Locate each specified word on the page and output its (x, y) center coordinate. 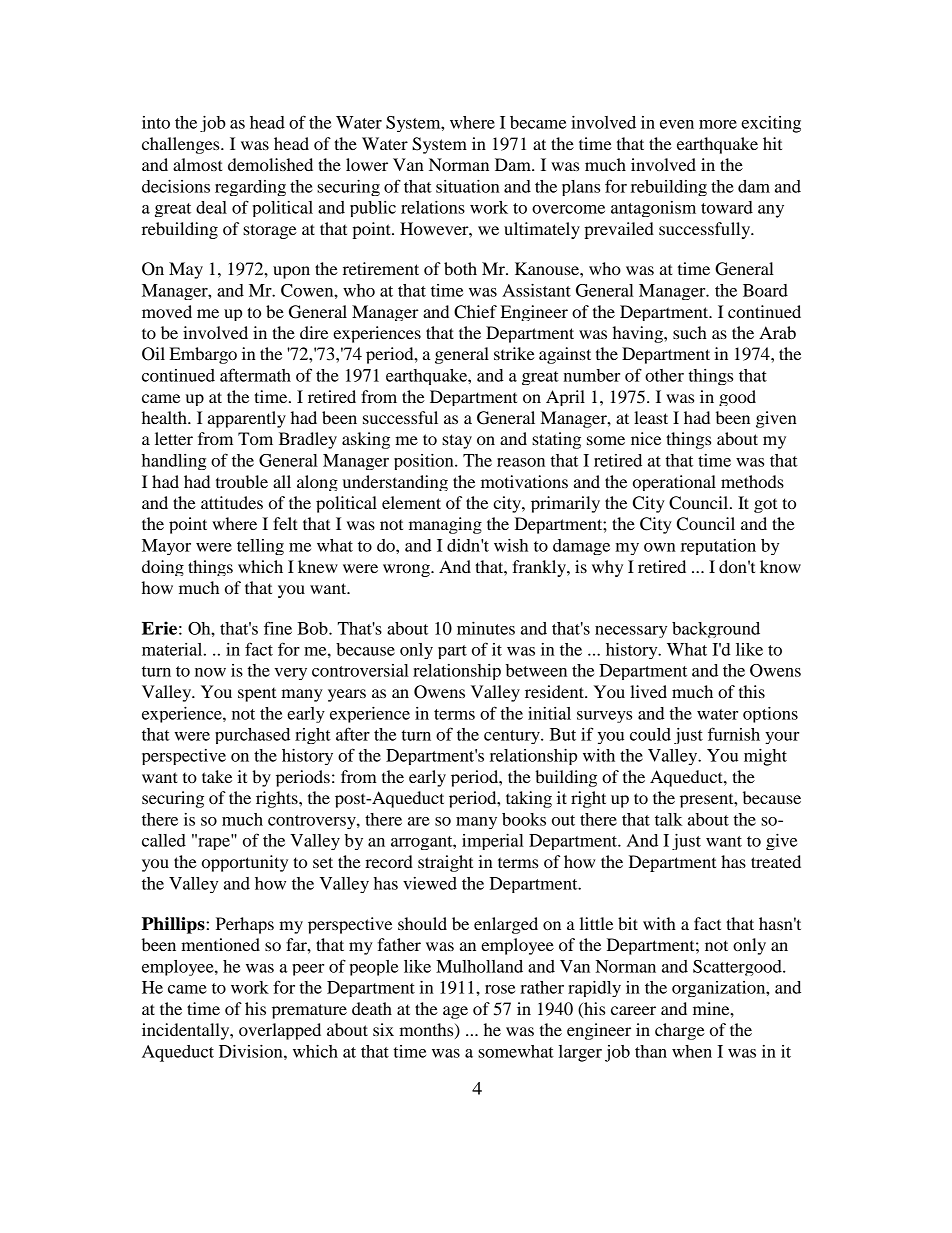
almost (198, 164)
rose (500, 989)
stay (457, 441)
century (513, 737)
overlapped (280, 1031)
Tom (255, 438)
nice (646, 438)
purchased (252, 736)
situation (468, 186)
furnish (734, 734)
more (718, 124)
